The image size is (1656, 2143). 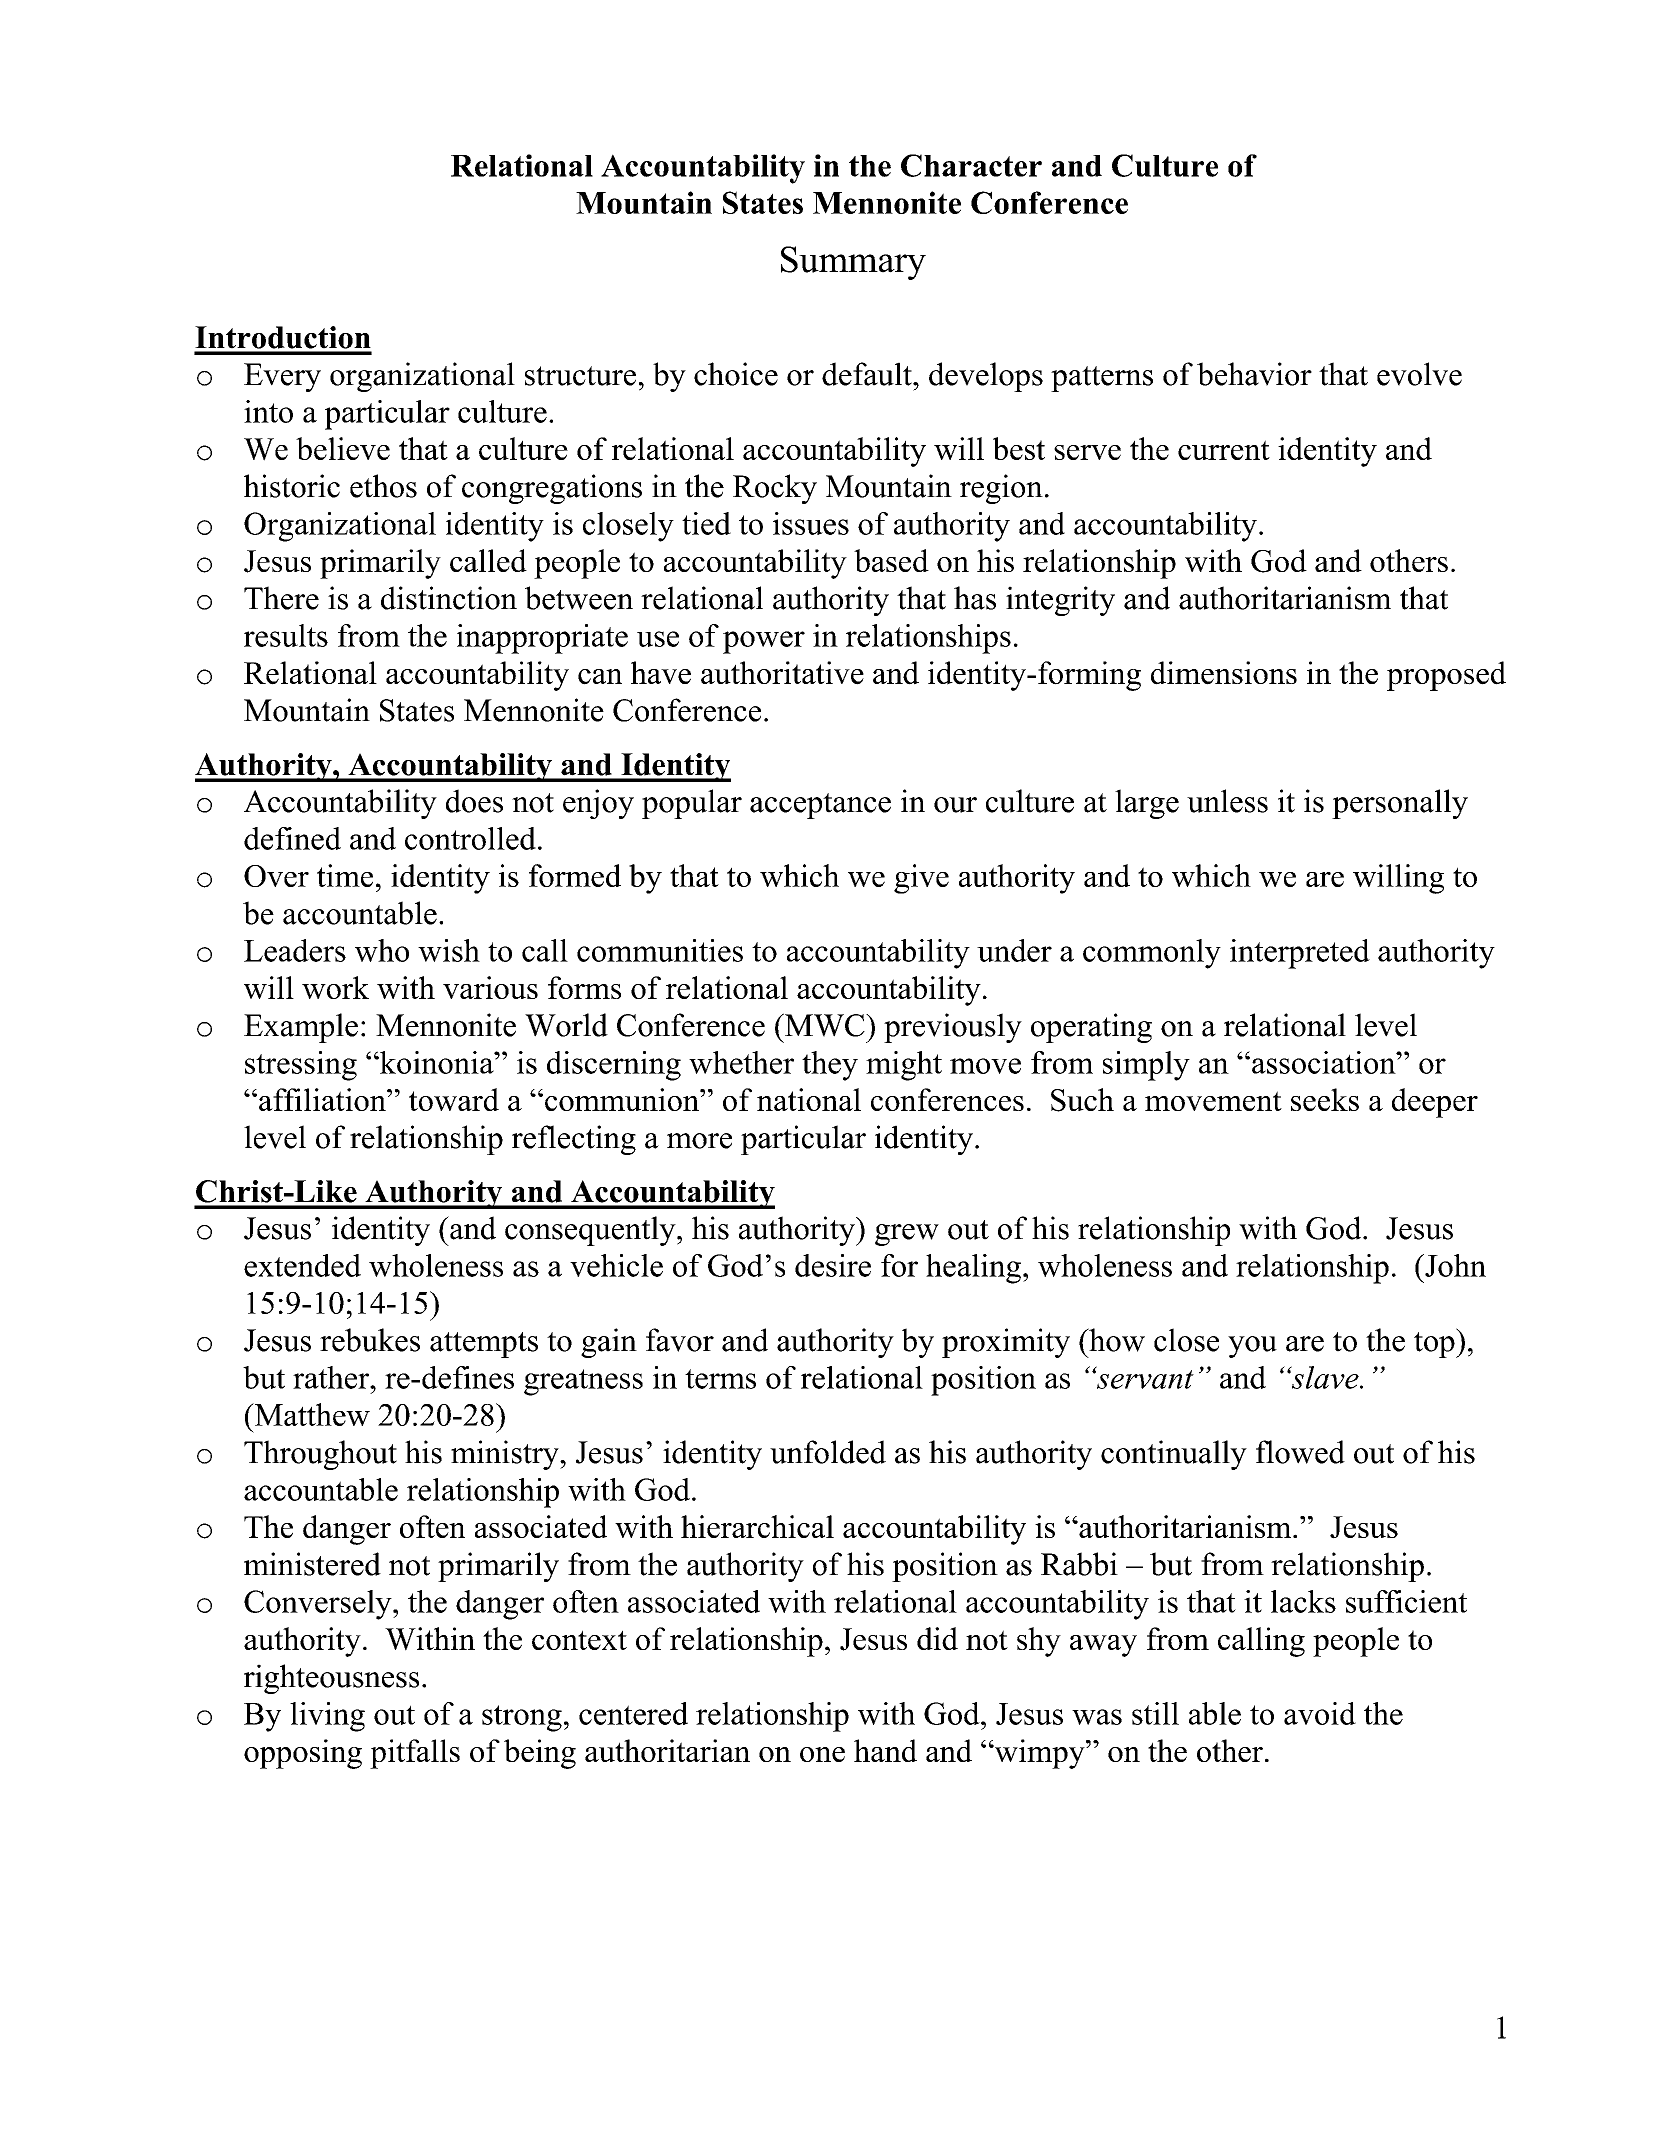 I want to click on dimensions, so click(x=1224, y=673).
